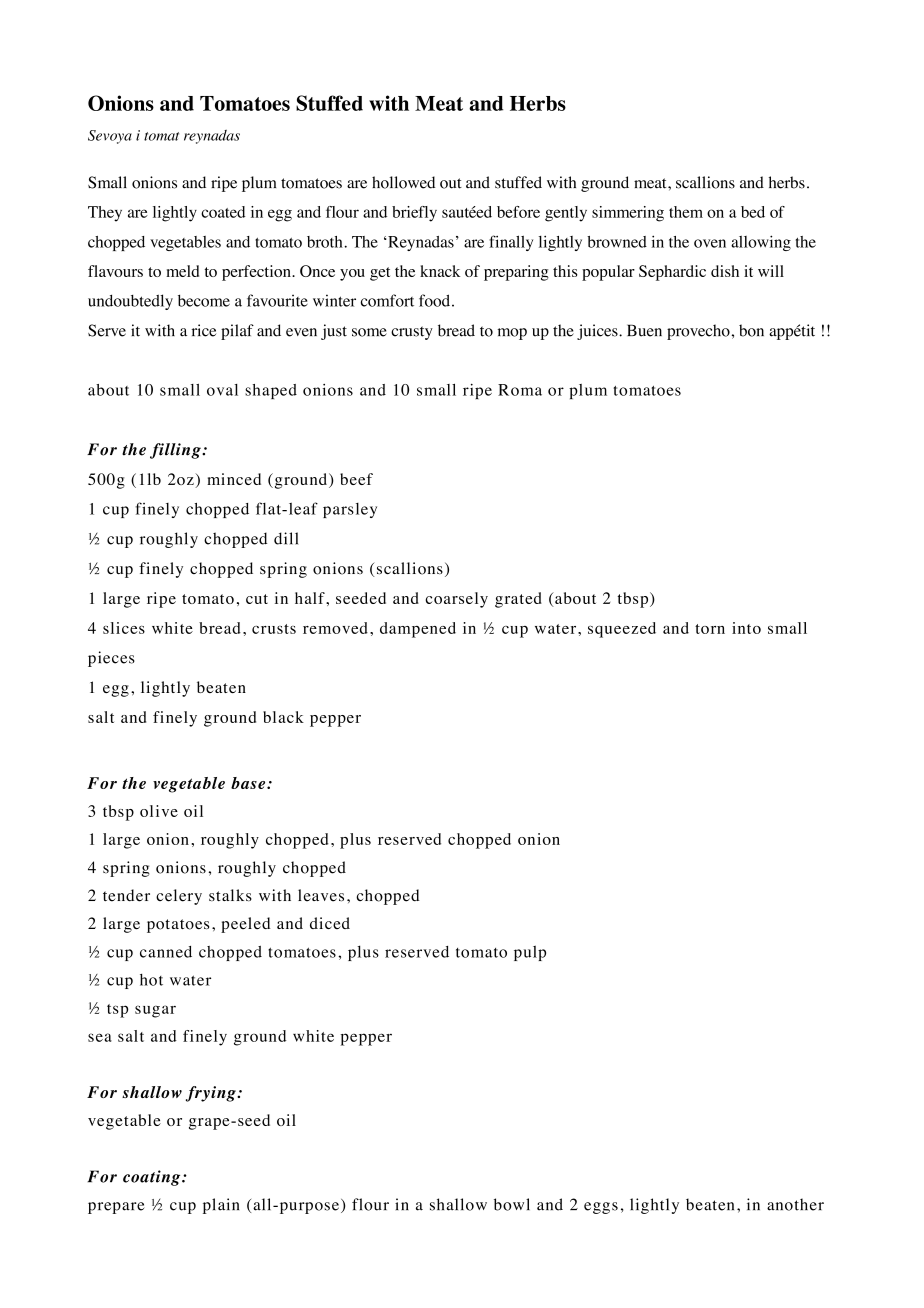 The width and height of the document is (924, 1308). Describe the element at coordinates (223, 212) in the document. I see `coated` at that location.
